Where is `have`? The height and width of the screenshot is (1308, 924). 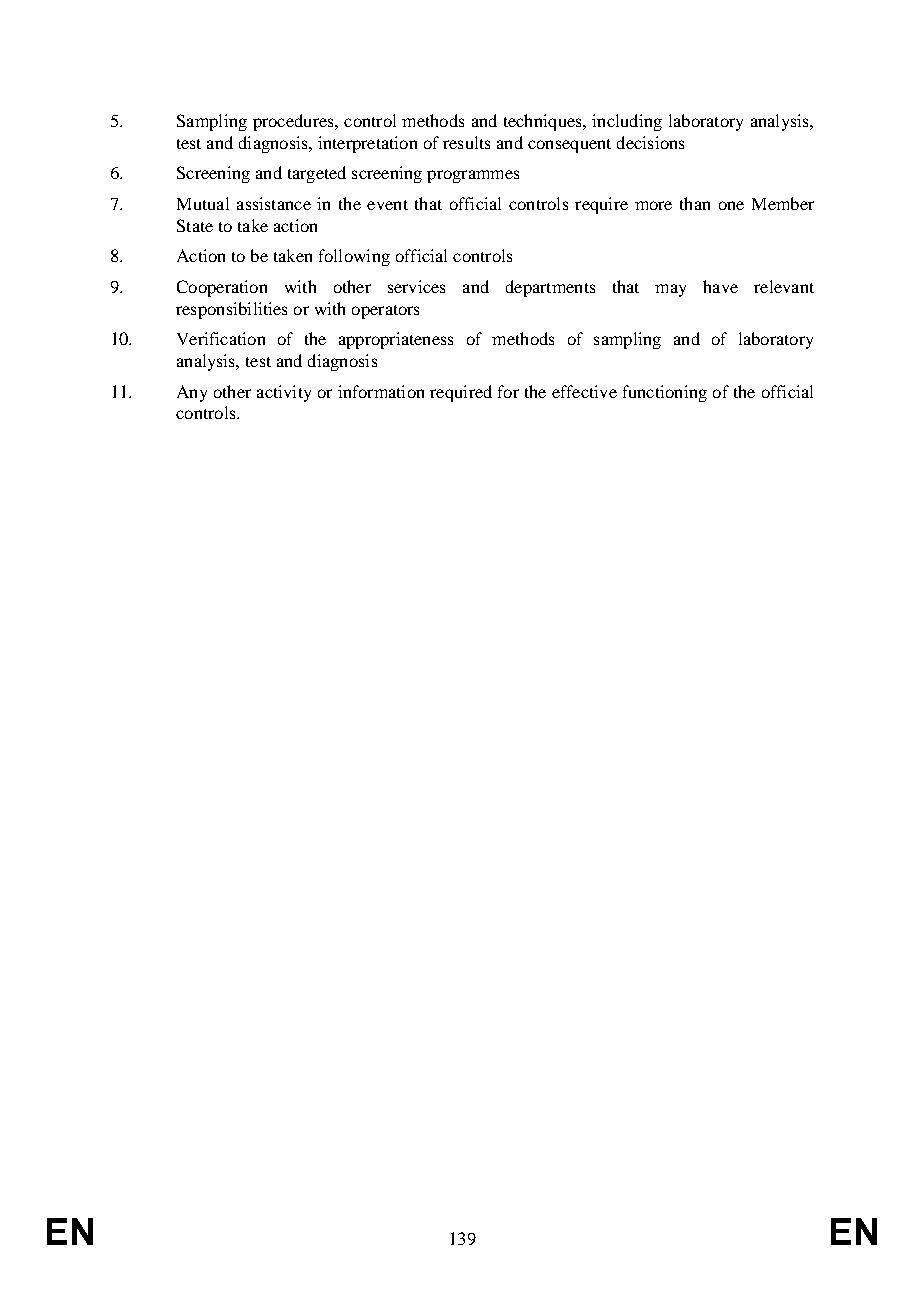
have is located at coordinates (720, 286).
